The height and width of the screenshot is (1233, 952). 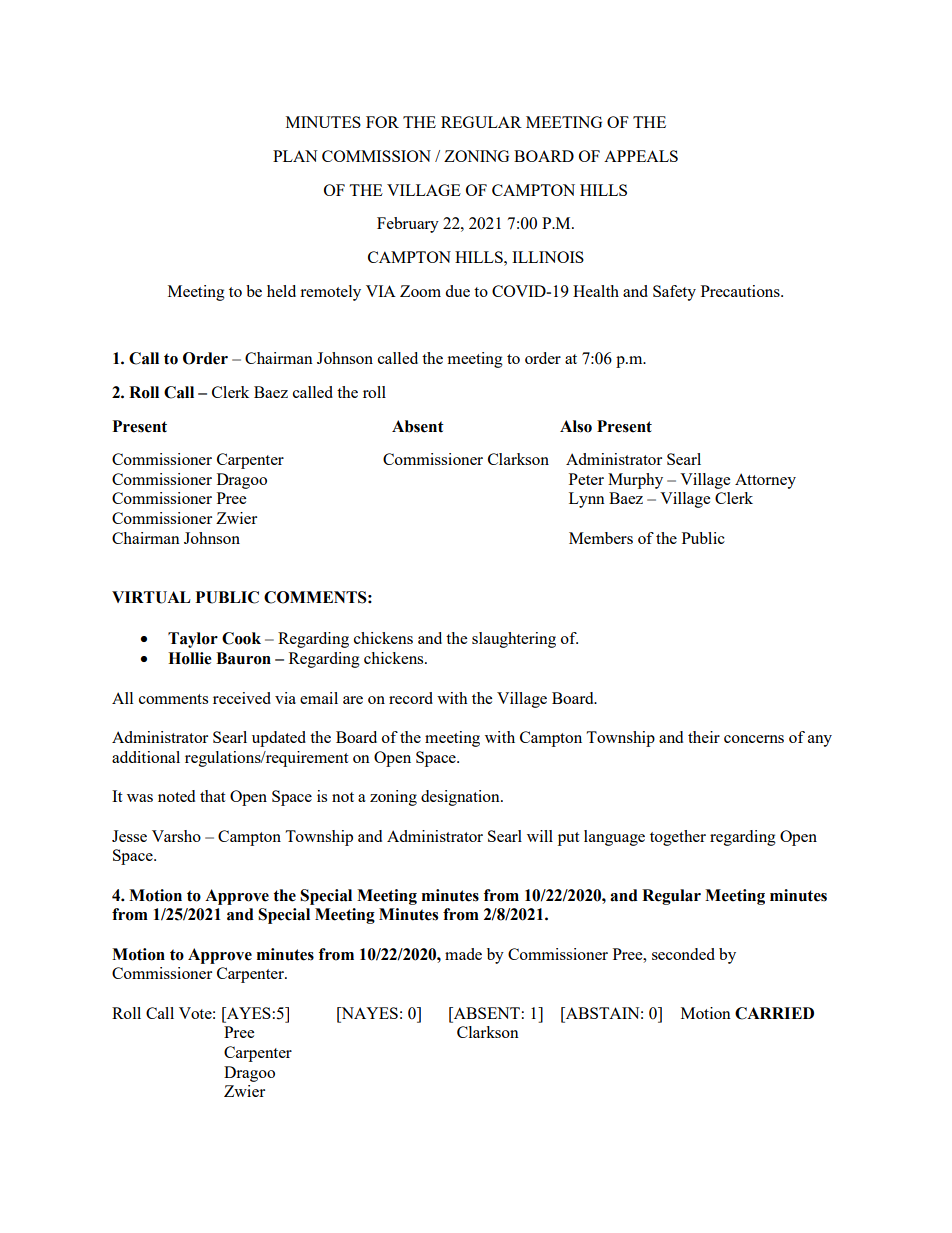 I want to click on Attorney, so click(x=765, y=481).
